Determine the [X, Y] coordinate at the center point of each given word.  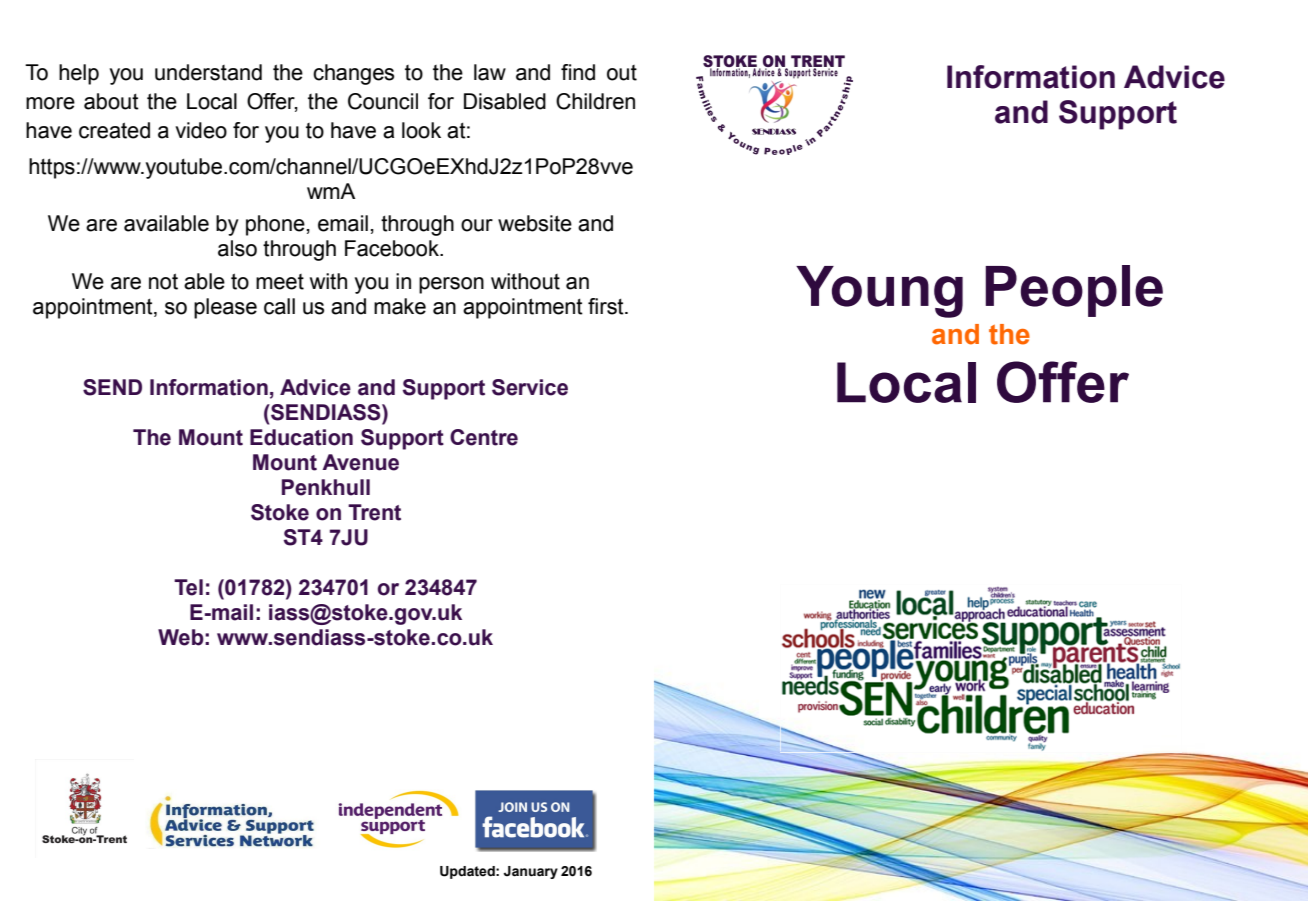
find [578, 72]
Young [879, 292]
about [111, 101]
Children [595, 101]
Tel [188, 587]
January [531, 872]
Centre [484, 437]
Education [301, 437]
